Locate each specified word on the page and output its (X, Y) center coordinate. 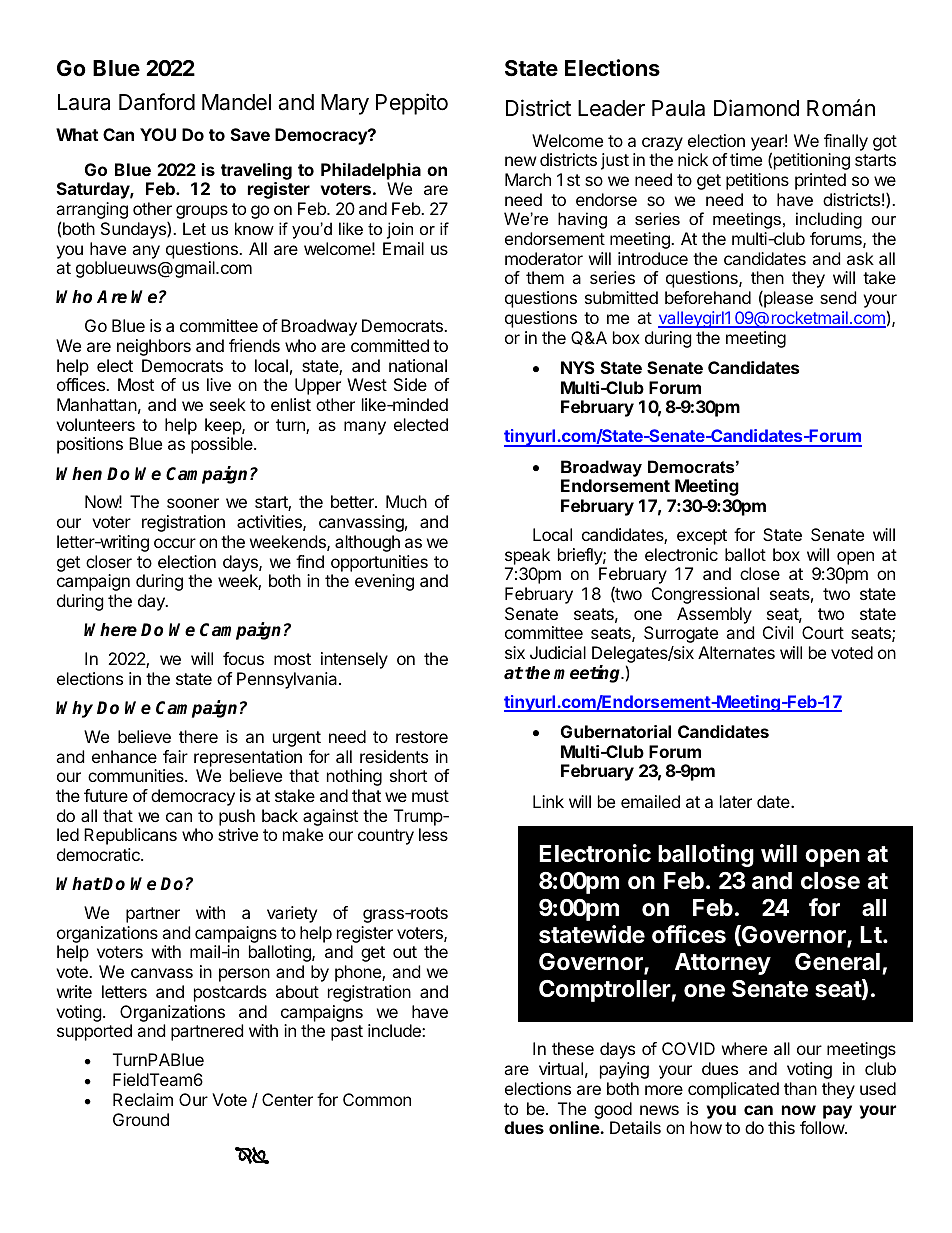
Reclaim (143, 1099)
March (528, 179)
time (746, 159)
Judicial (558, 652)
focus (243, 658)
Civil (778, 632)
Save (250, 134)
